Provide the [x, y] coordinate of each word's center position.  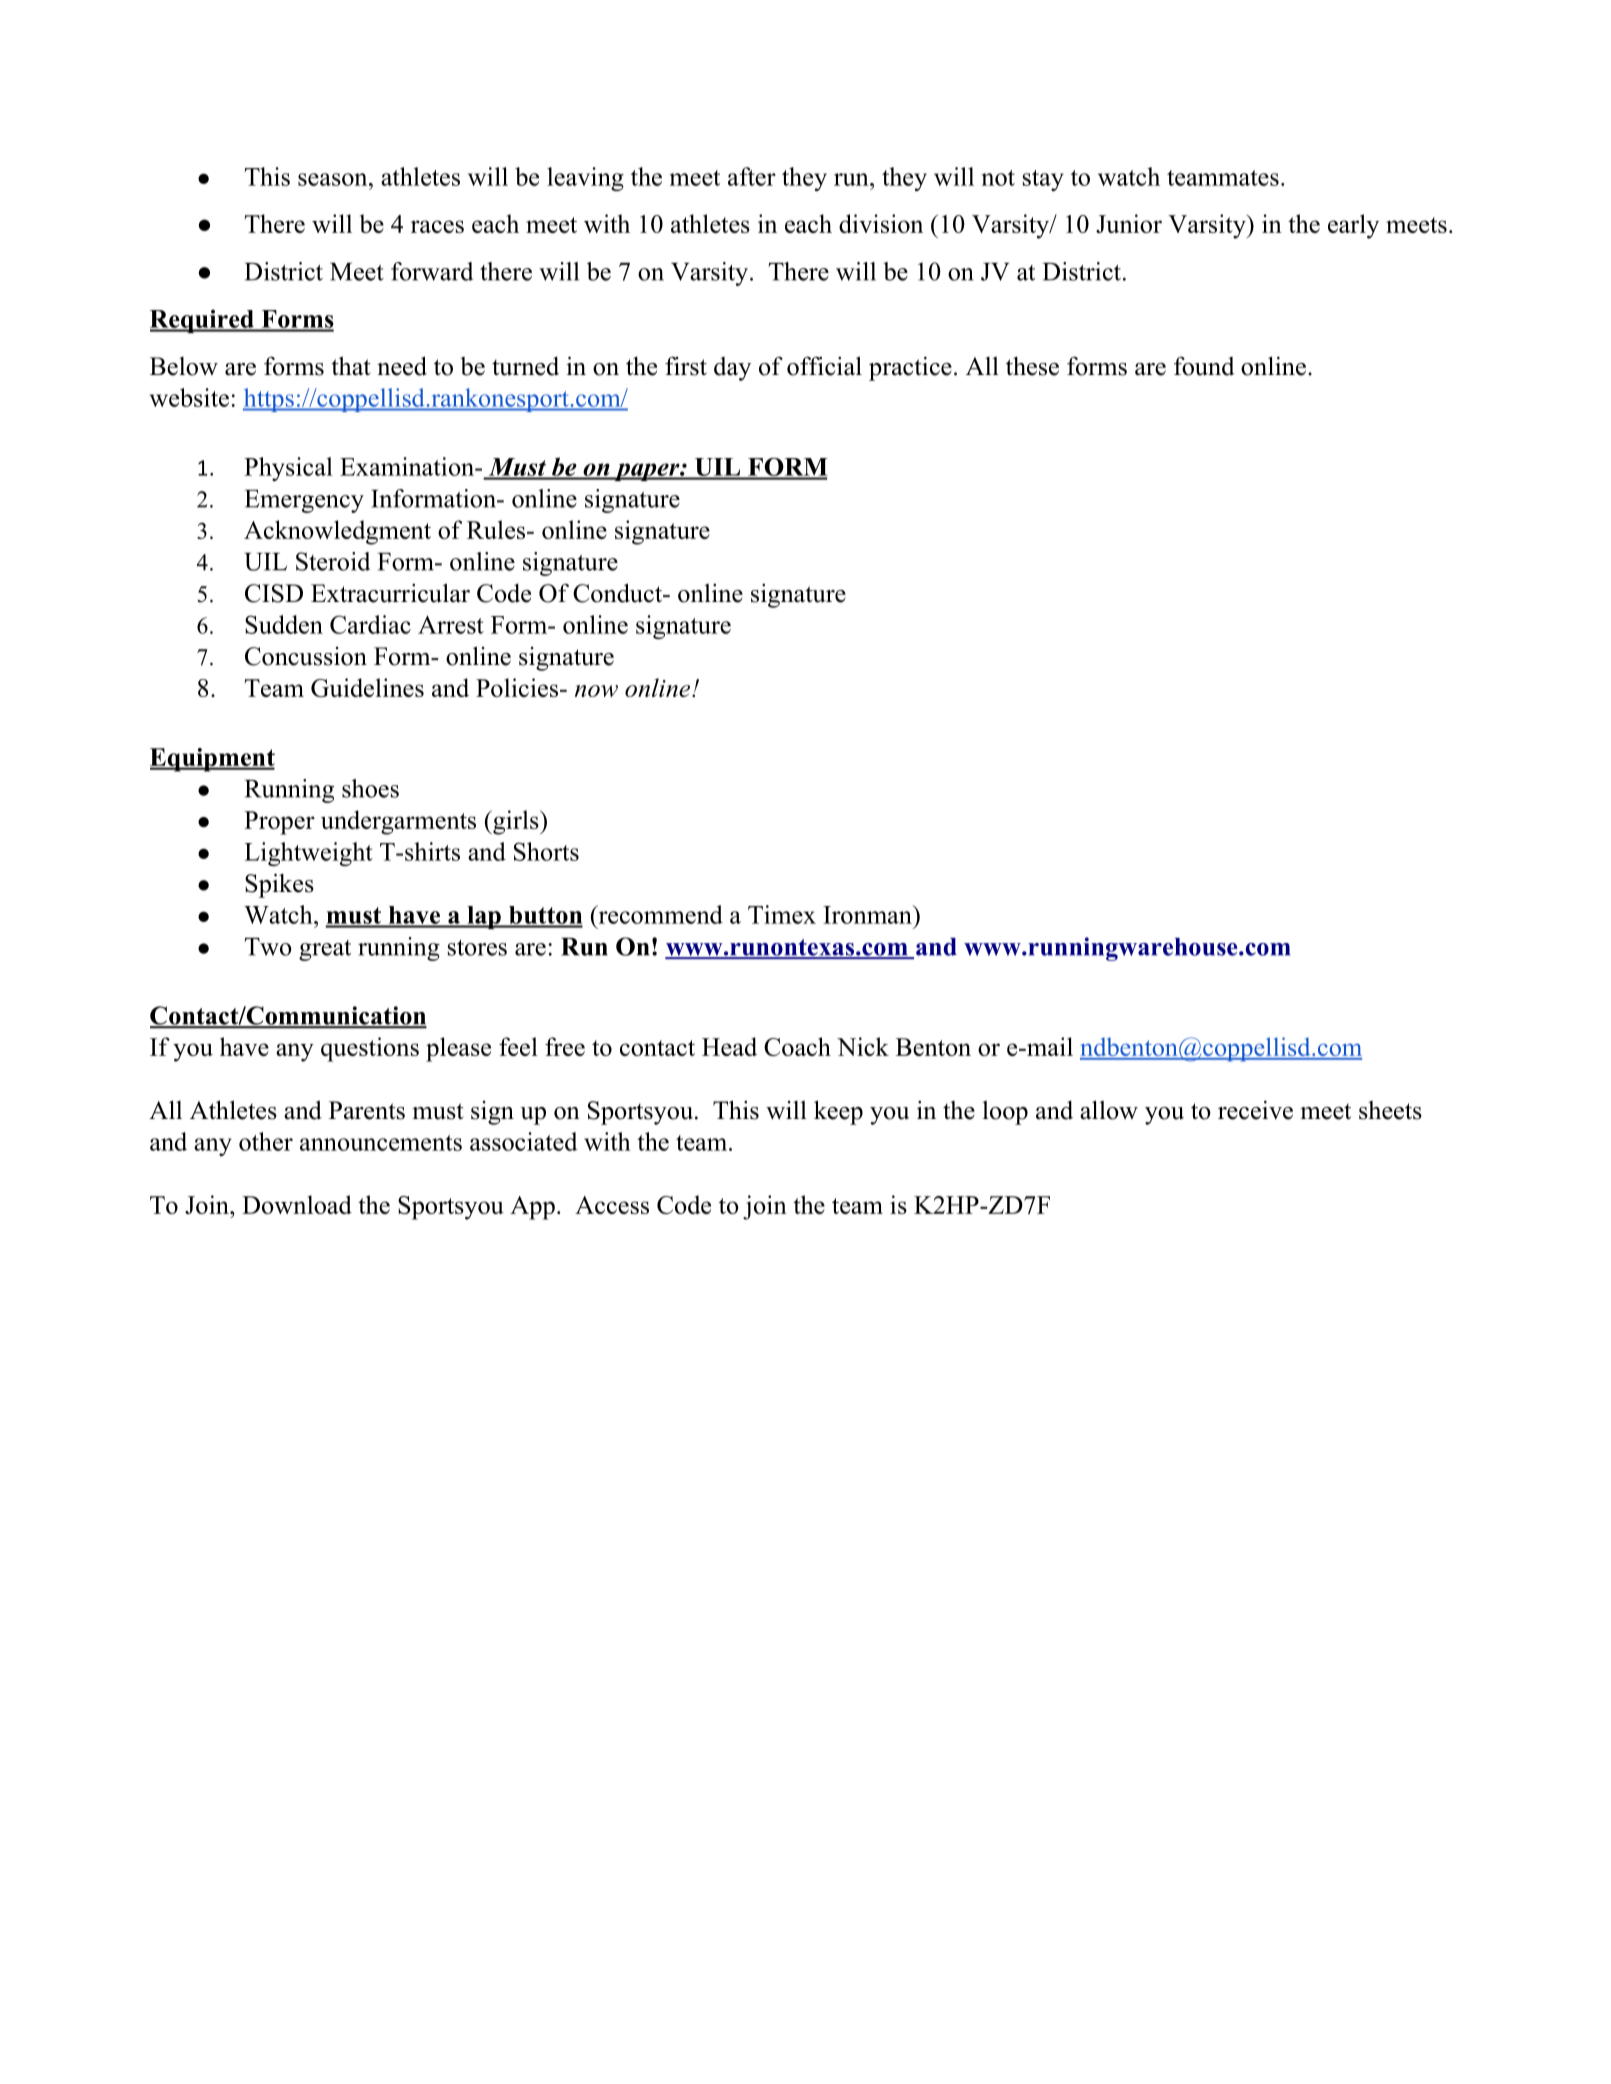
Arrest [451, 625]
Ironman [868, 914]
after [752, 176]
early [1353, 226]
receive [1255, 1110]
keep [838, 1112]
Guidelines [367, 687]
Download [297, 1204]
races [437, 226]
